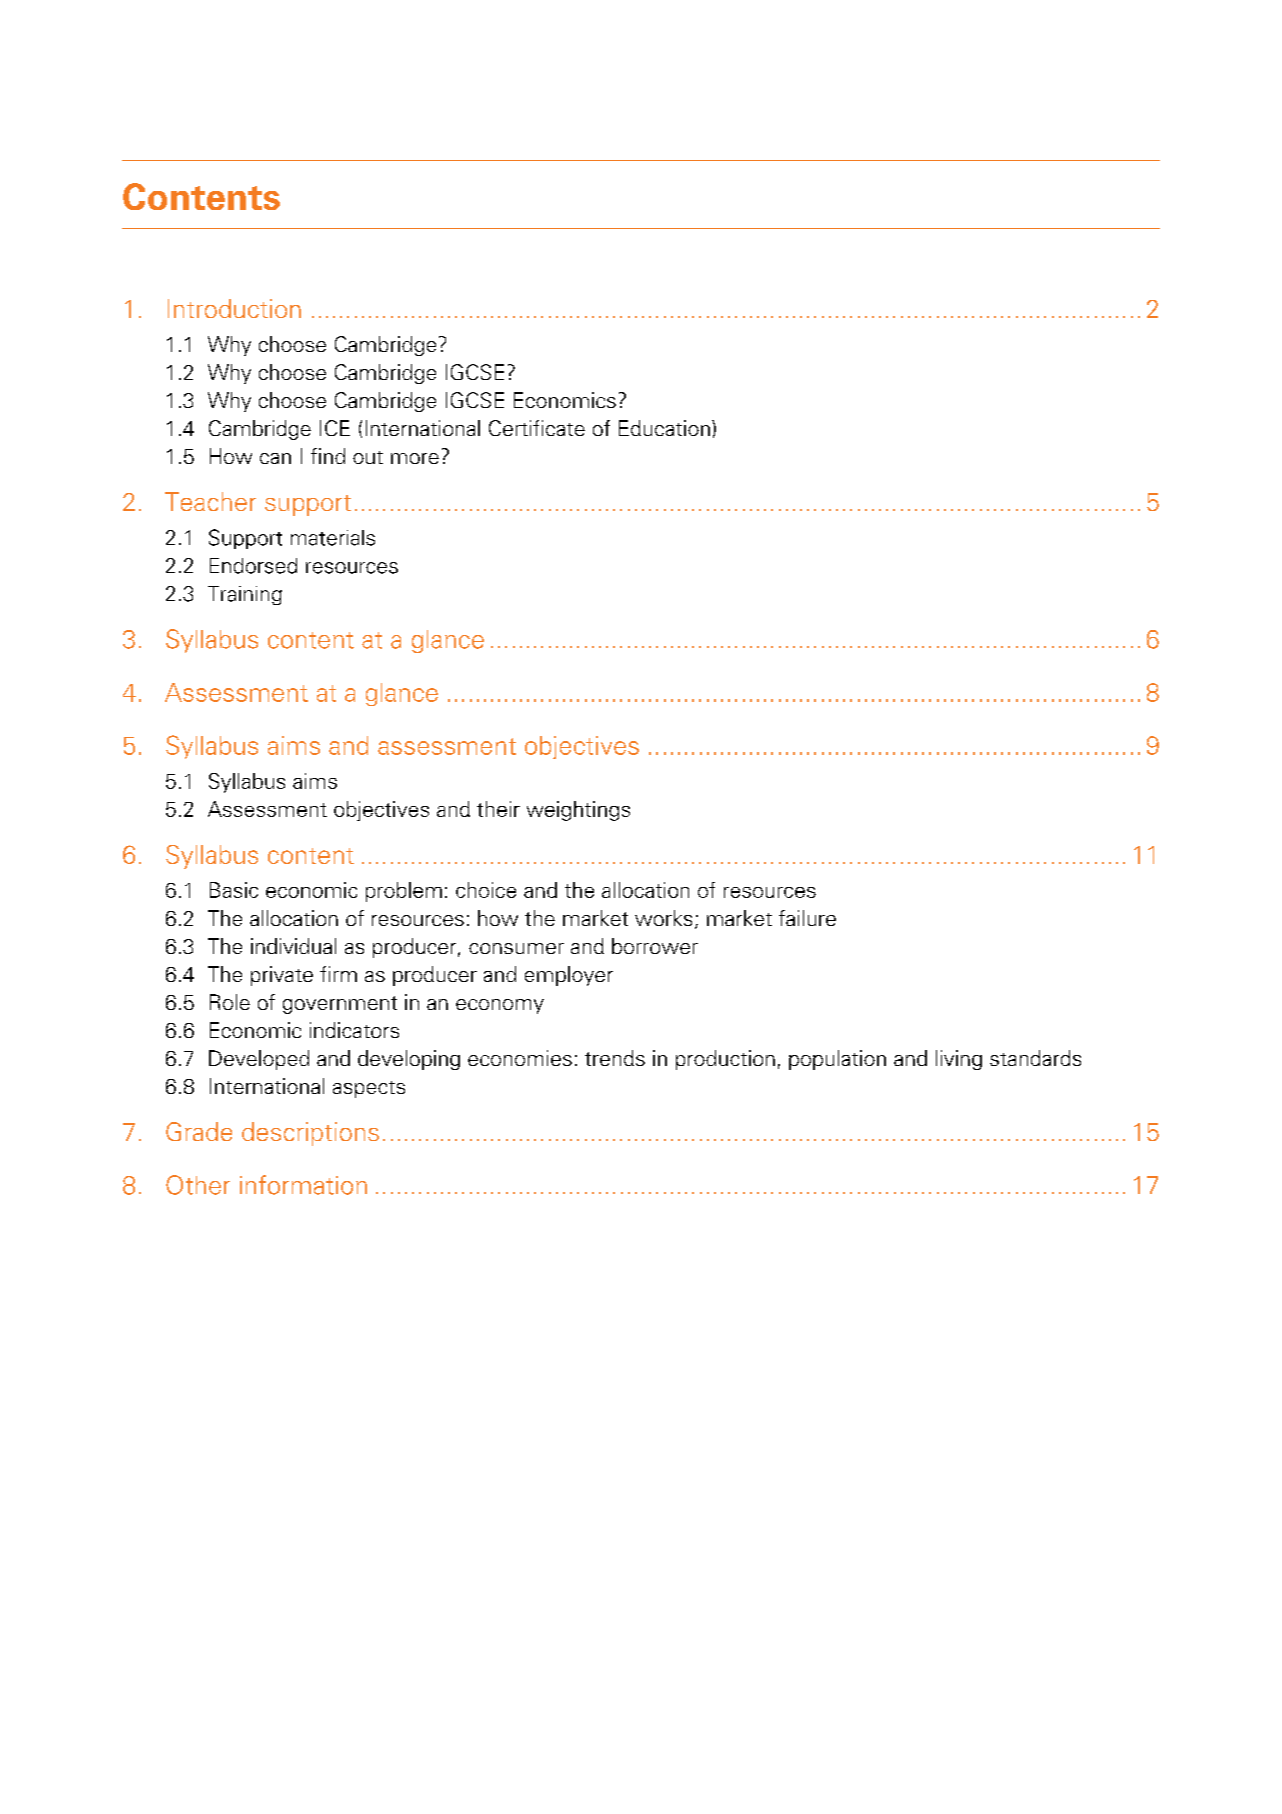  I want to click on weightings, so click(578, 811).
